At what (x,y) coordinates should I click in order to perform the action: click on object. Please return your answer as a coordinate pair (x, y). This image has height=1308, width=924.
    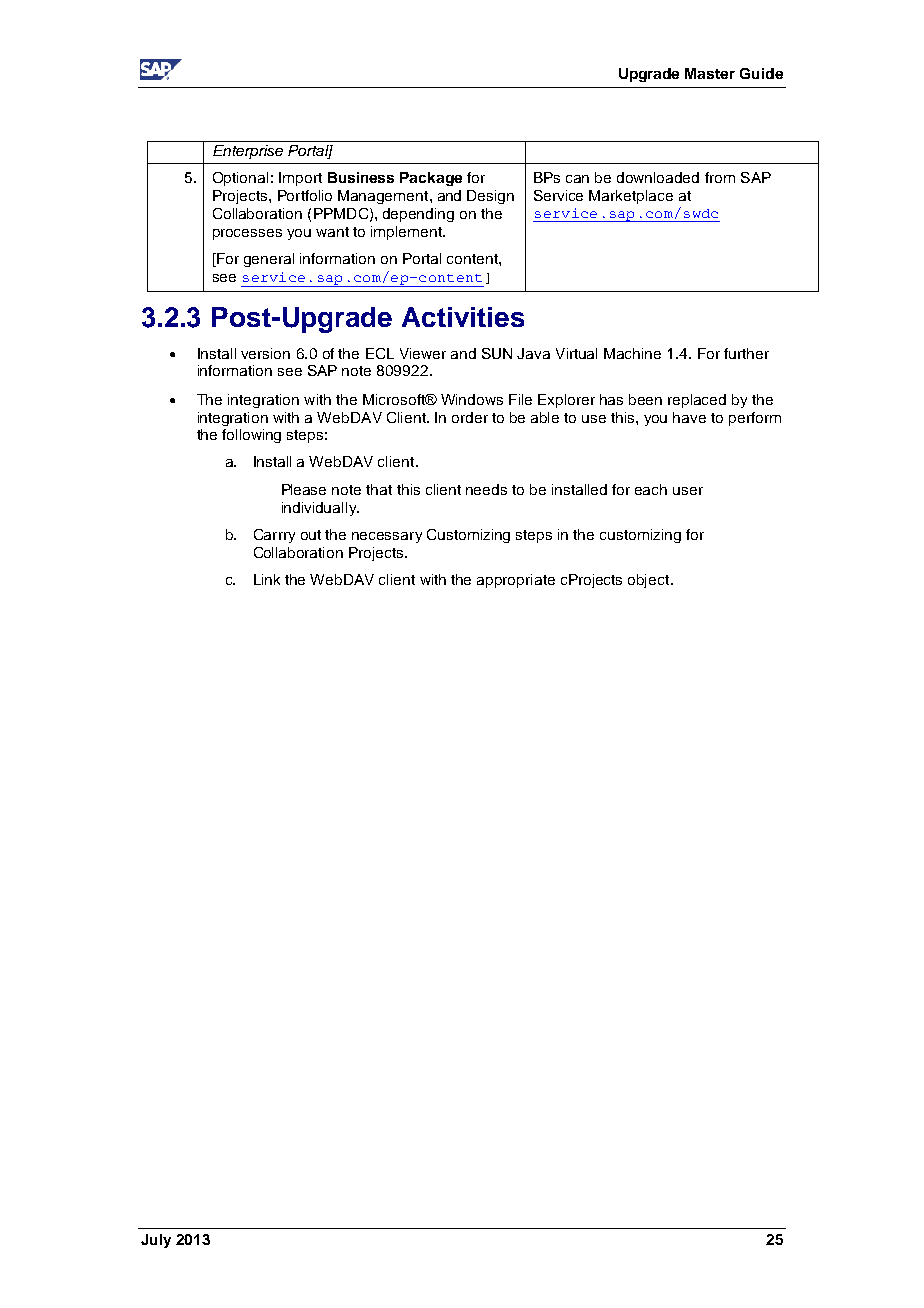
    Looking at the image, I should click on (650, 581).
